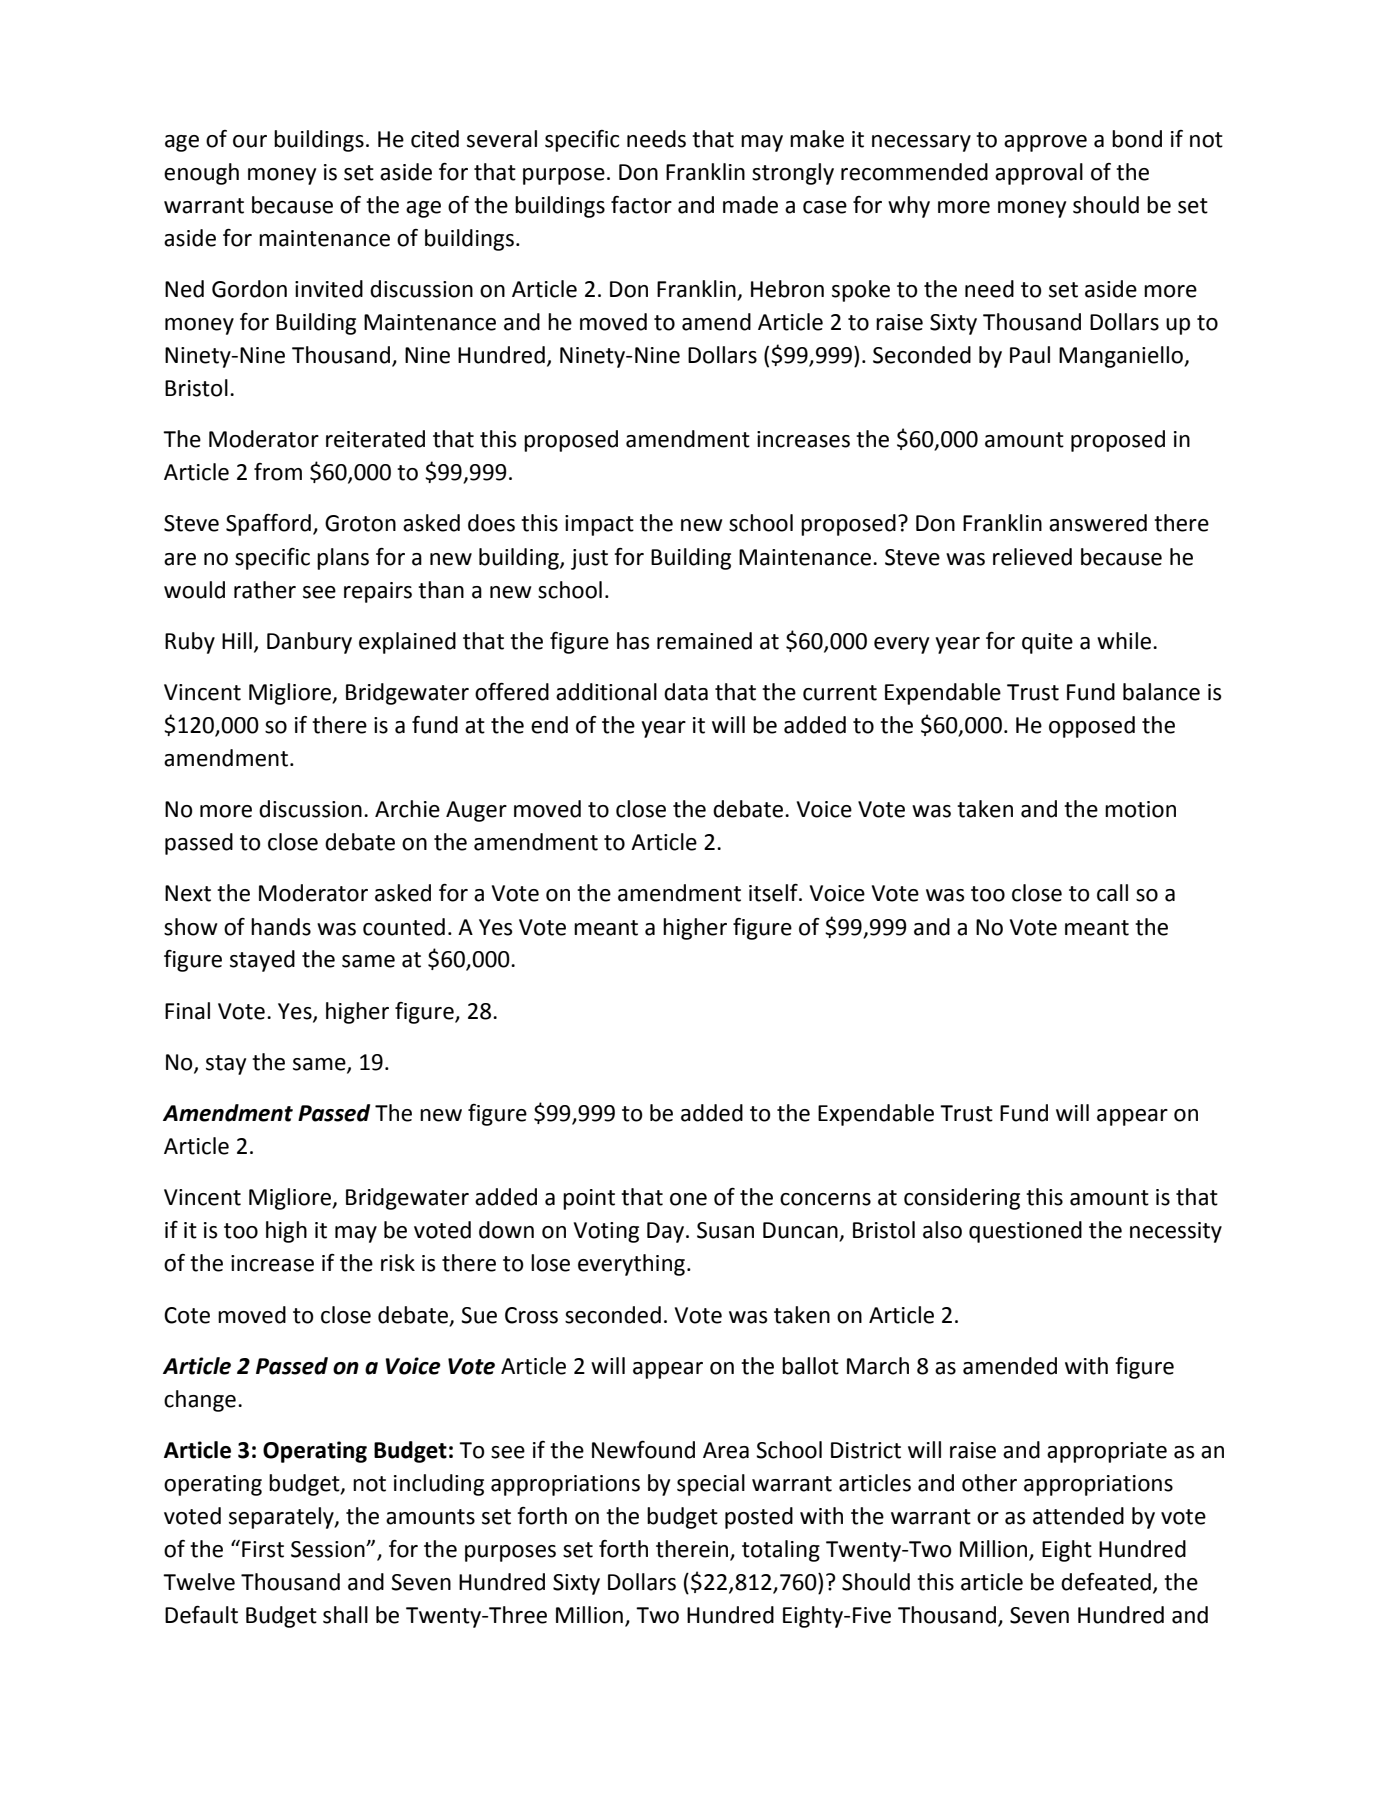  I want to click on factor, so click(641, 205).
